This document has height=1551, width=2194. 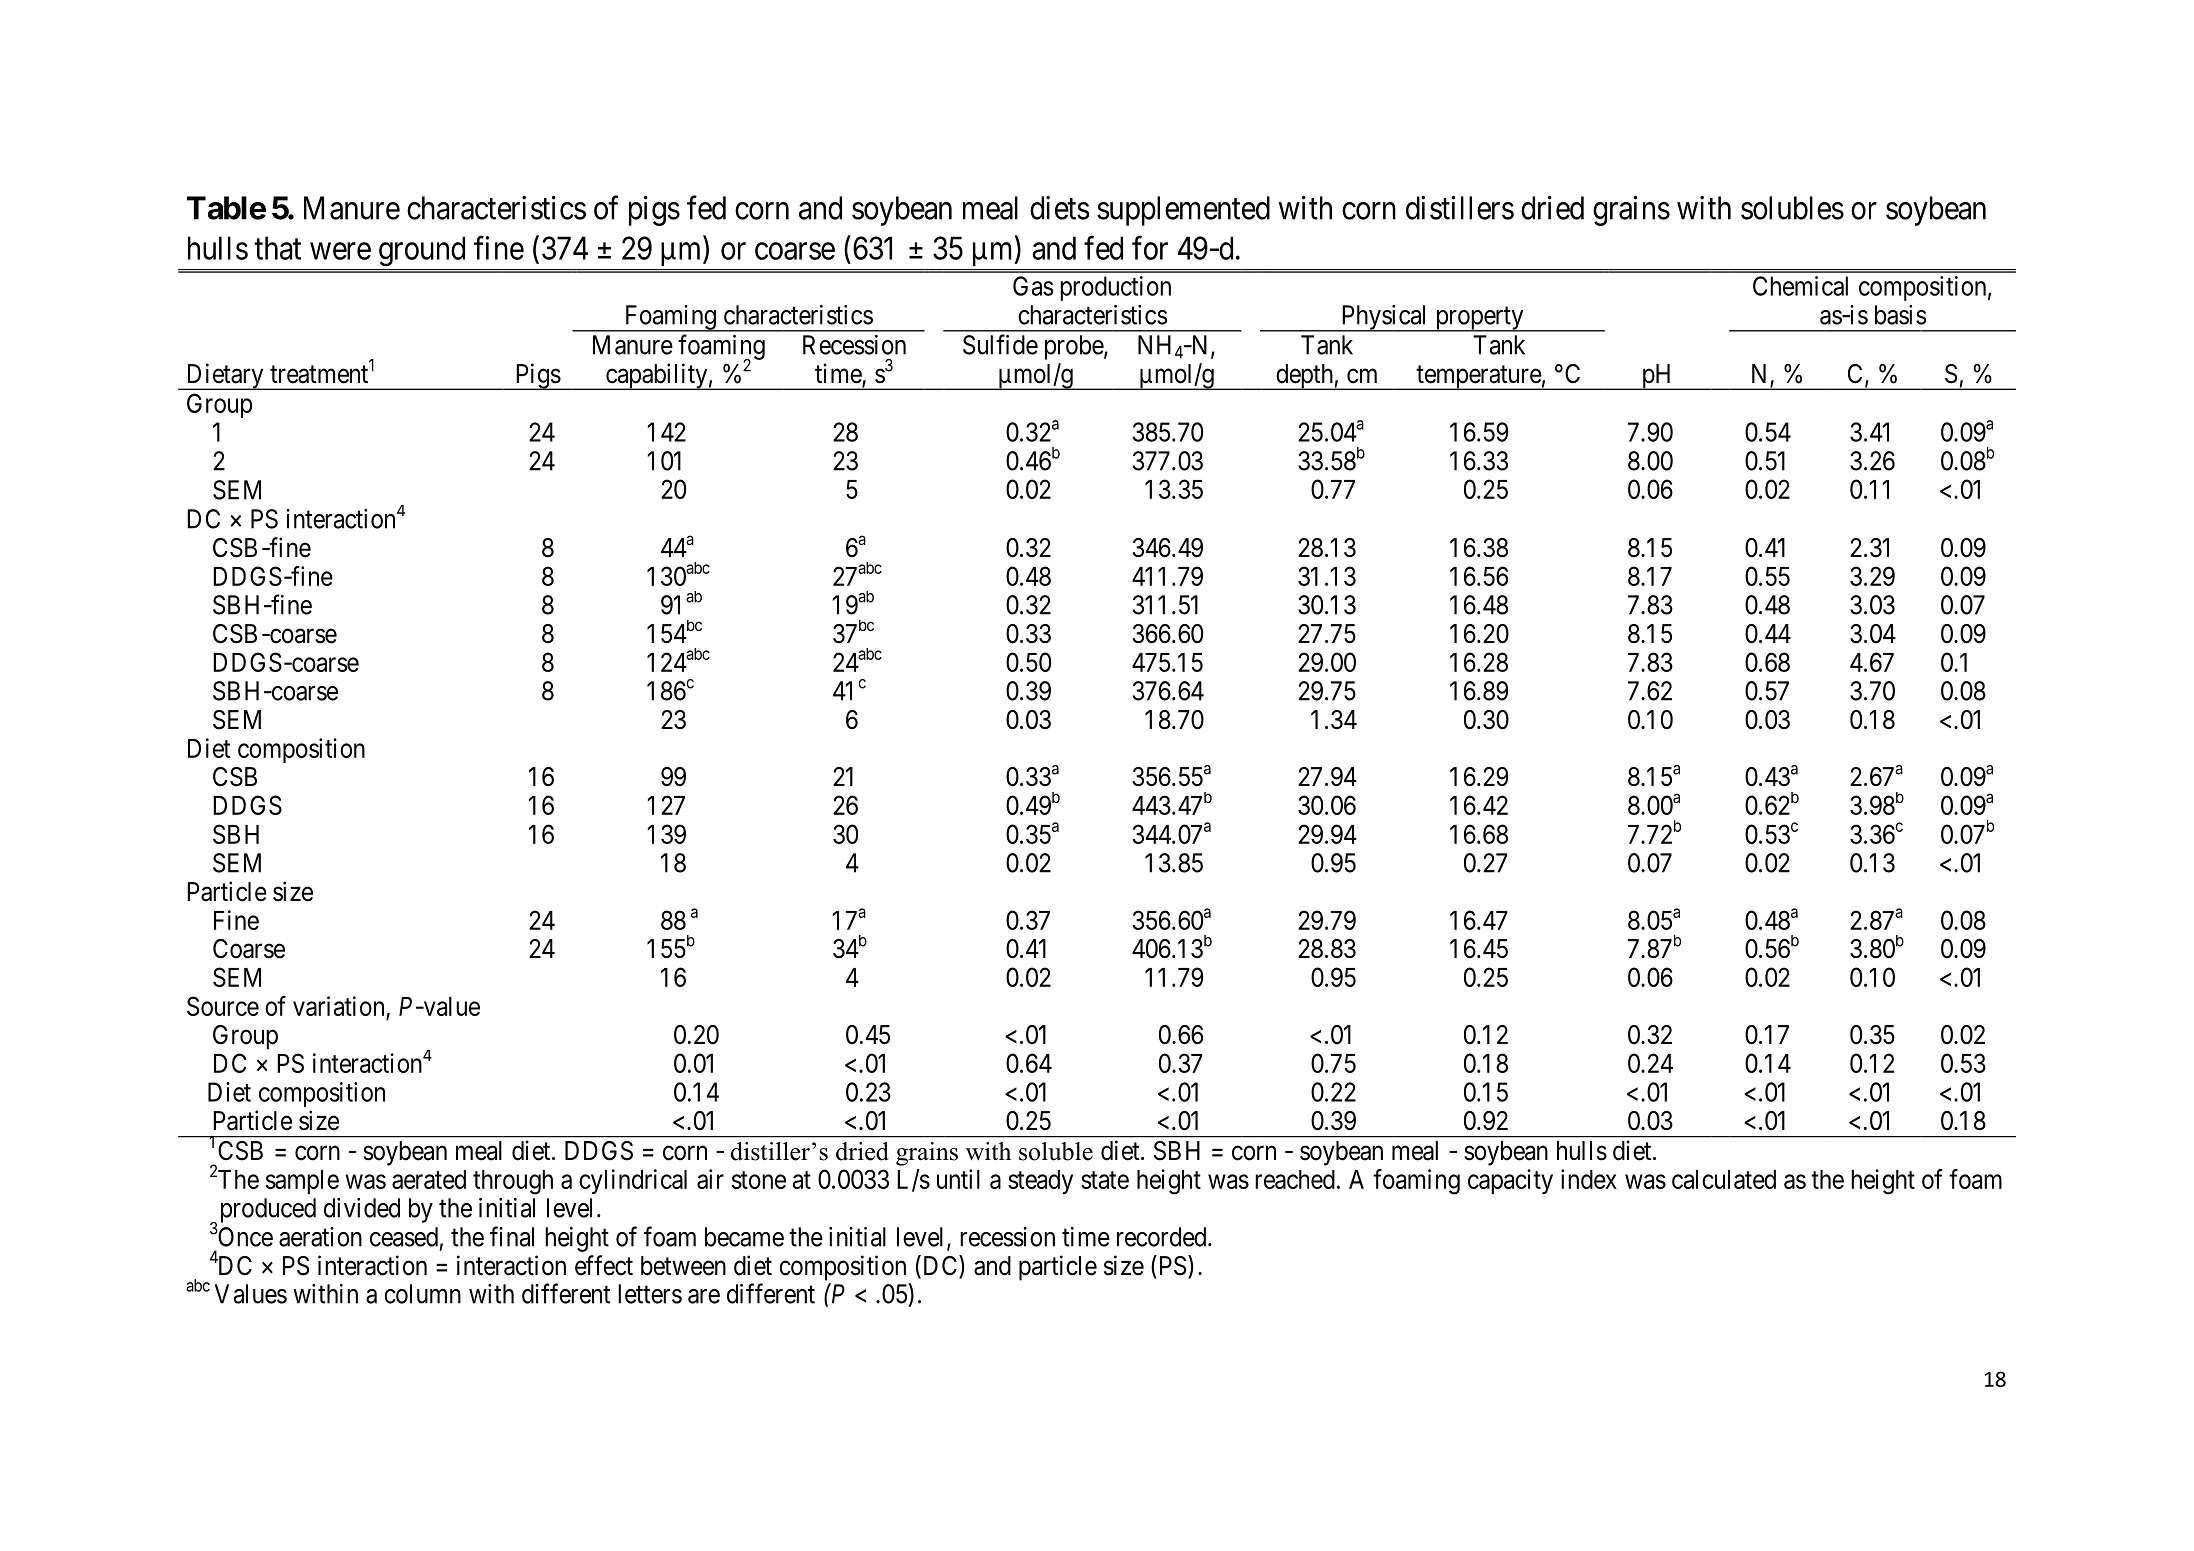 I want to click on capacity, so click(x=1510, y=1181).
